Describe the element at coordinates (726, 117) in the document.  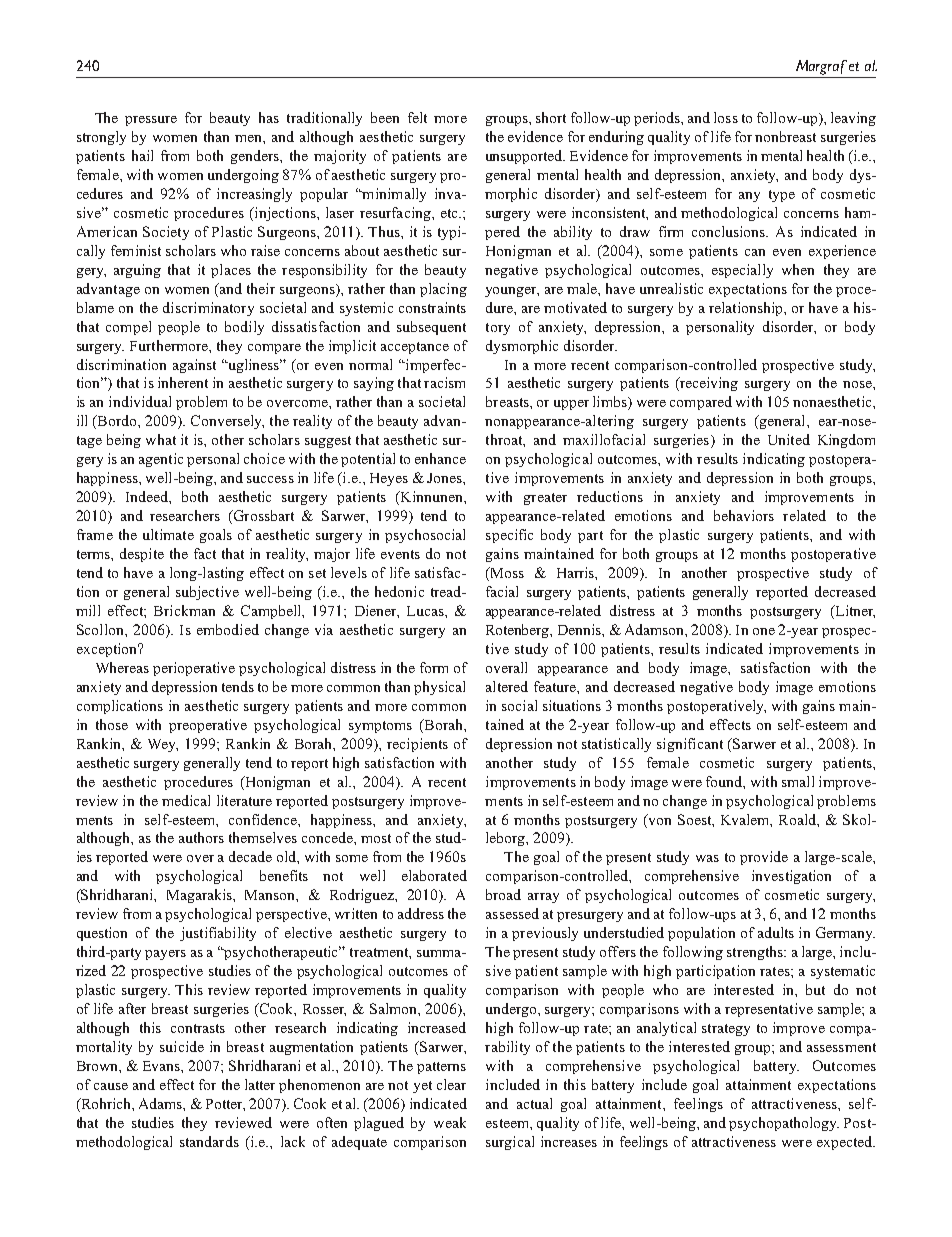
I see `loss` at that location.
